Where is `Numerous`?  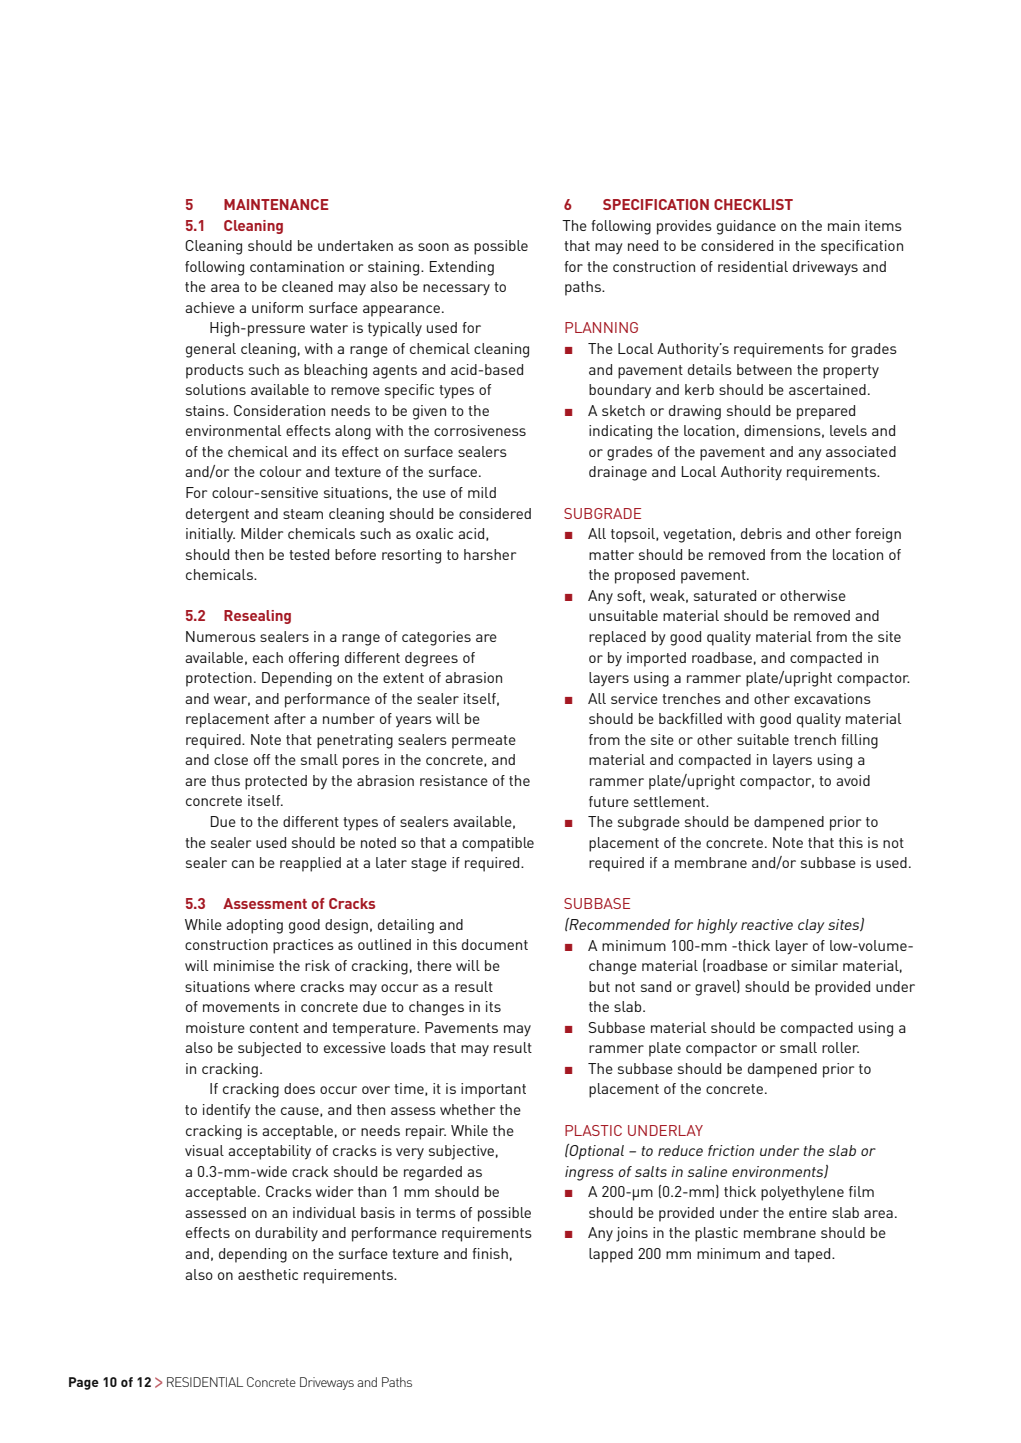
Numerous is located at coordinates (221, 636).
